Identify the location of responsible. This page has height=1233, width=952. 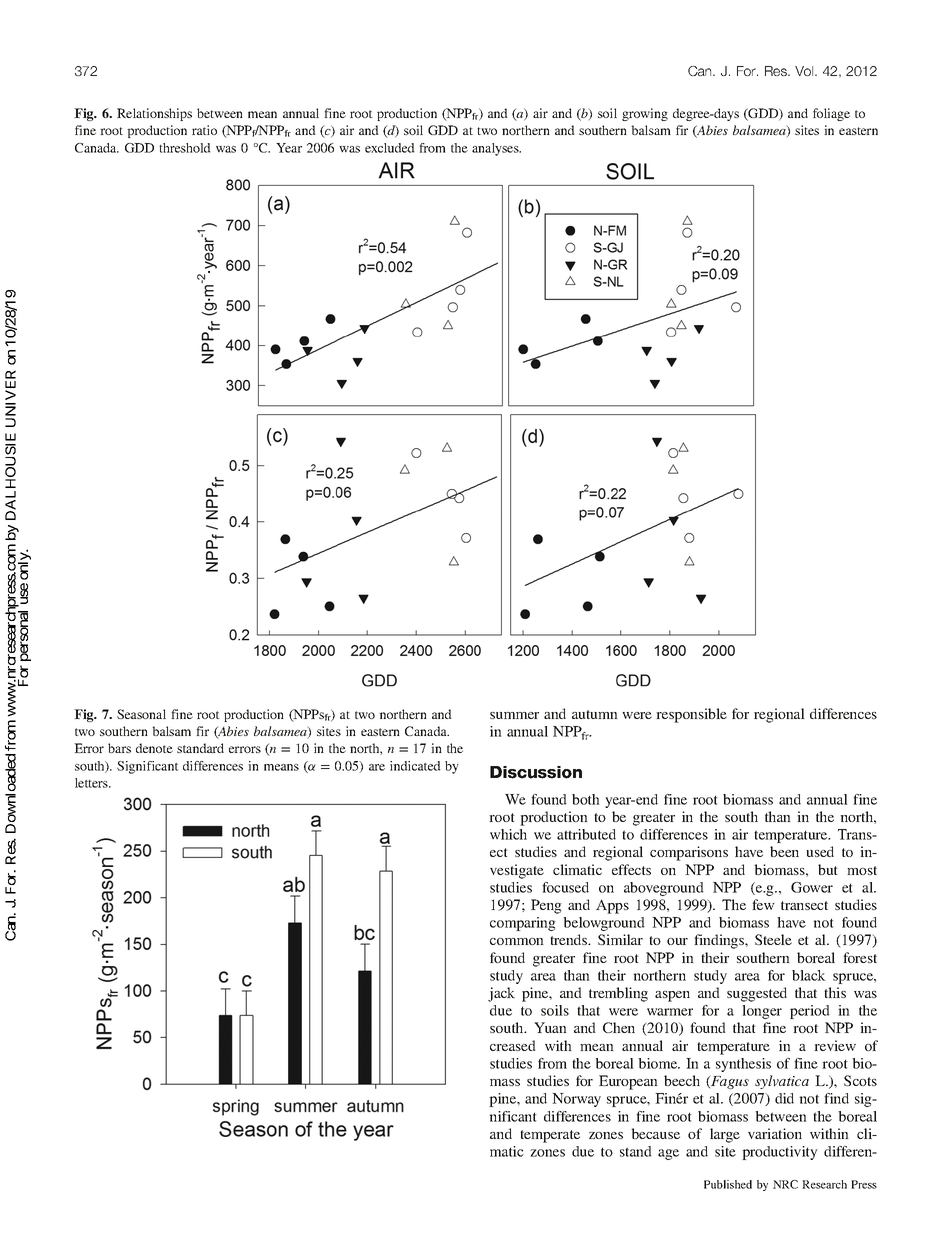
(691, 715).
